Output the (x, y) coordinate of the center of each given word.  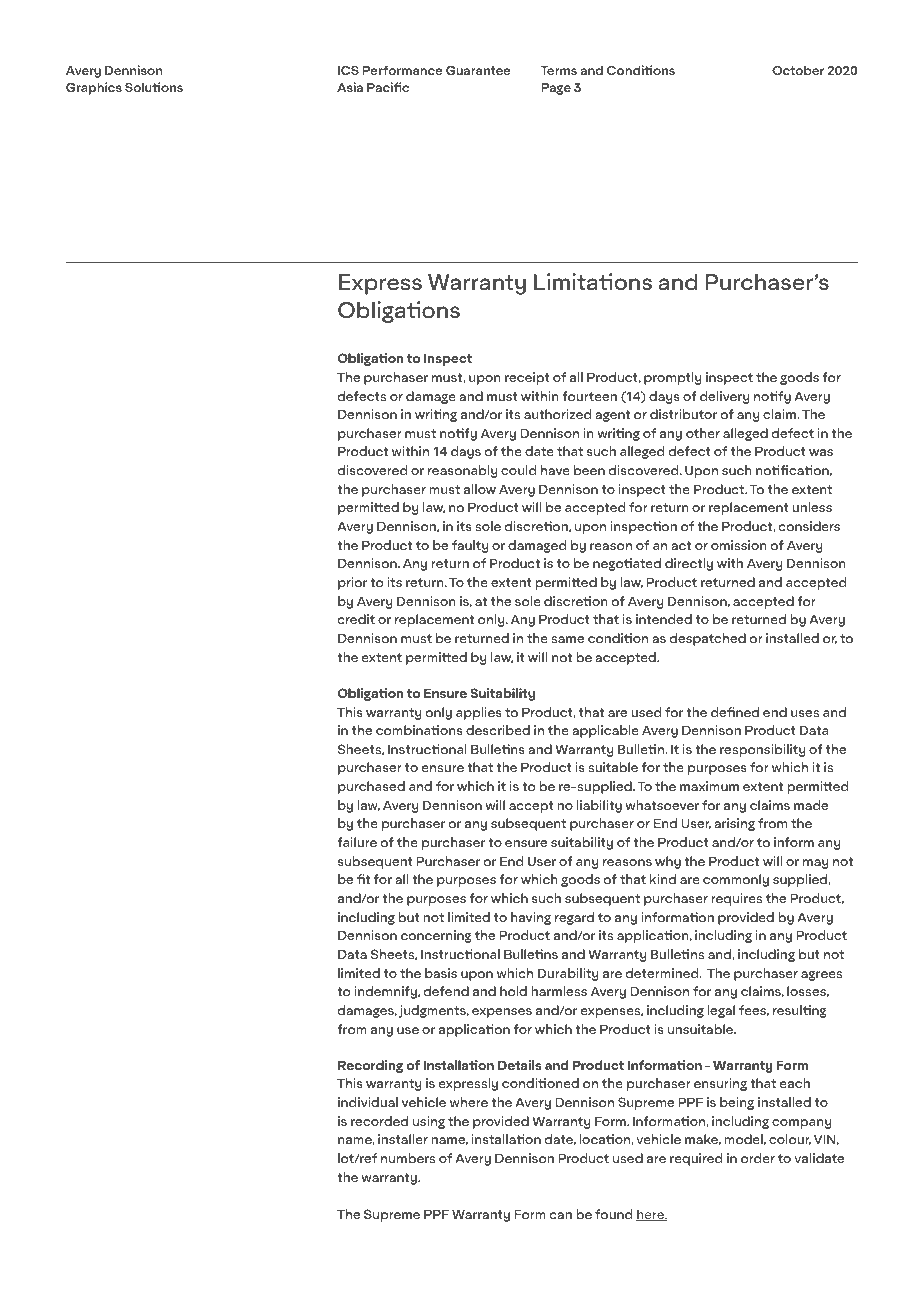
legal (721, 1011)
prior (352, 583)
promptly (672, 378)
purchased (371, 787)
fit (363, 879)
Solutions (154, 87)
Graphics (94, 88)
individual (368, 1102)
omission (739, 545)
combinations (419, 730)
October (798, 70)
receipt (527, 378)
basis (441, 973)
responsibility (762, 750)
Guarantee (478, 70)
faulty (470, 546)
